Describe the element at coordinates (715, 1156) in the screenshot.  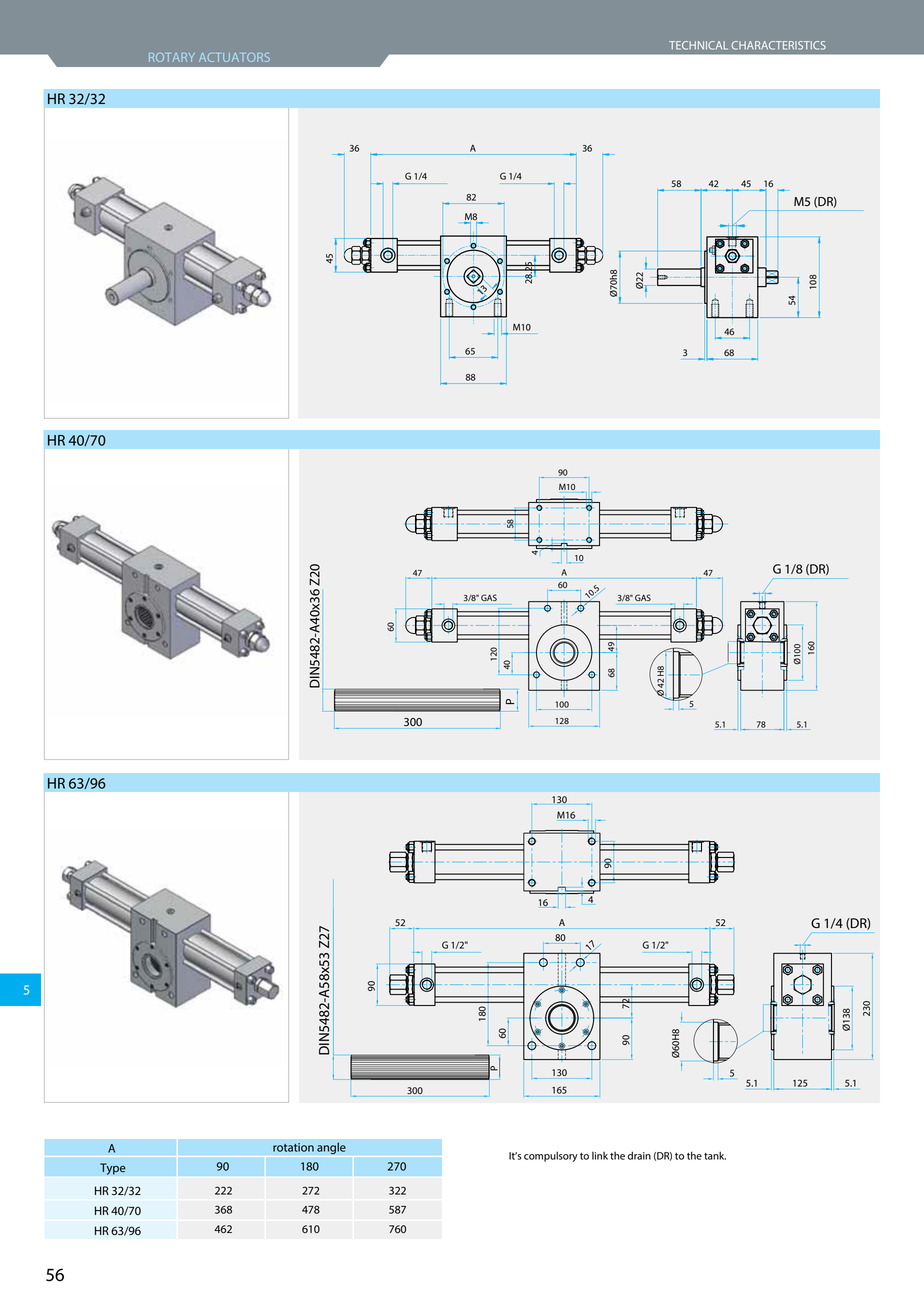
I see `tank` at that location.
